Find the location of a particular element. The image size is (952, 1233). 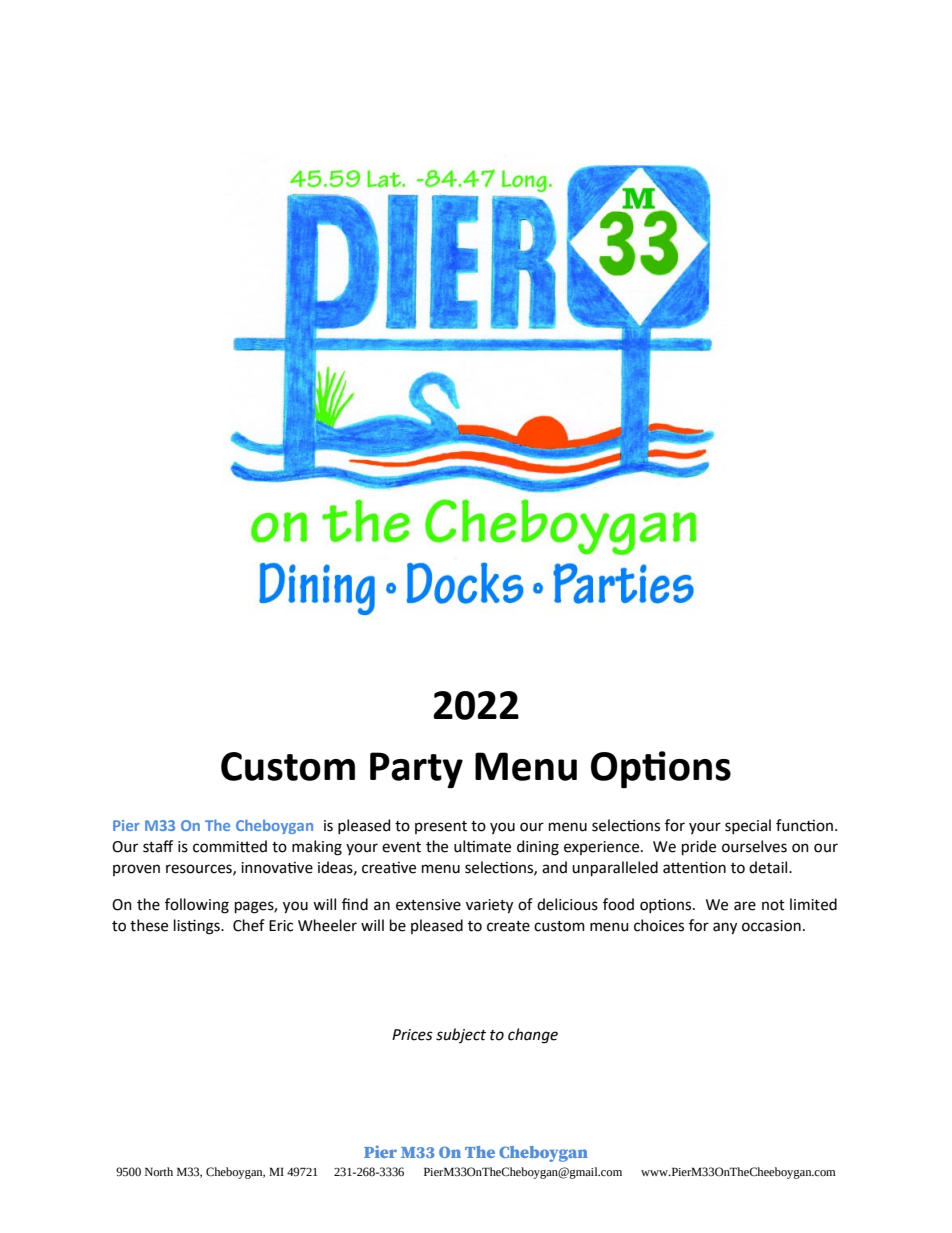

occasion is located at coordinates (771, 926).
